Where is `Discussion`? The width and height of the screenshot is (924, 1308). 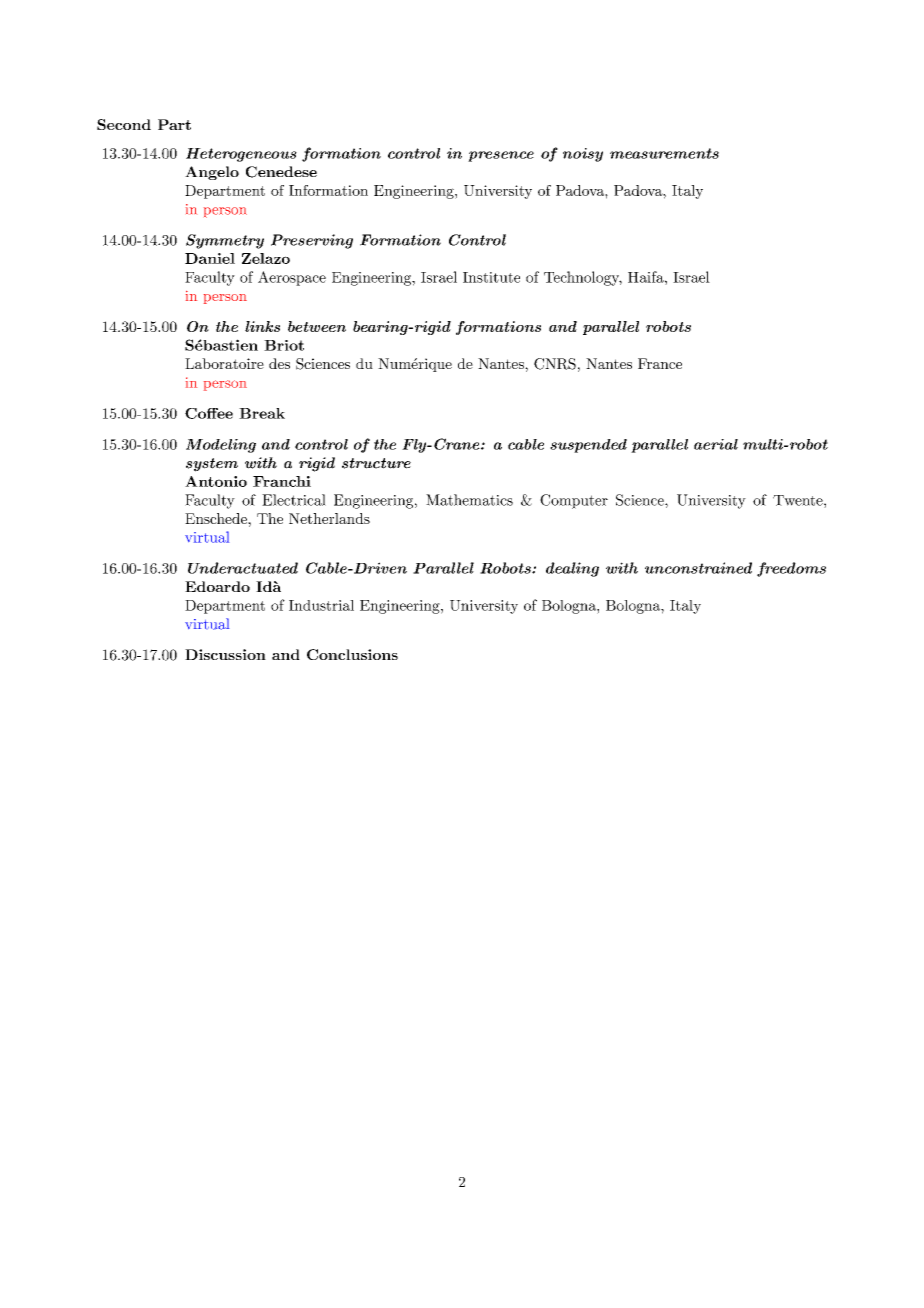
Discussion is located at coordinates (225, 654).
